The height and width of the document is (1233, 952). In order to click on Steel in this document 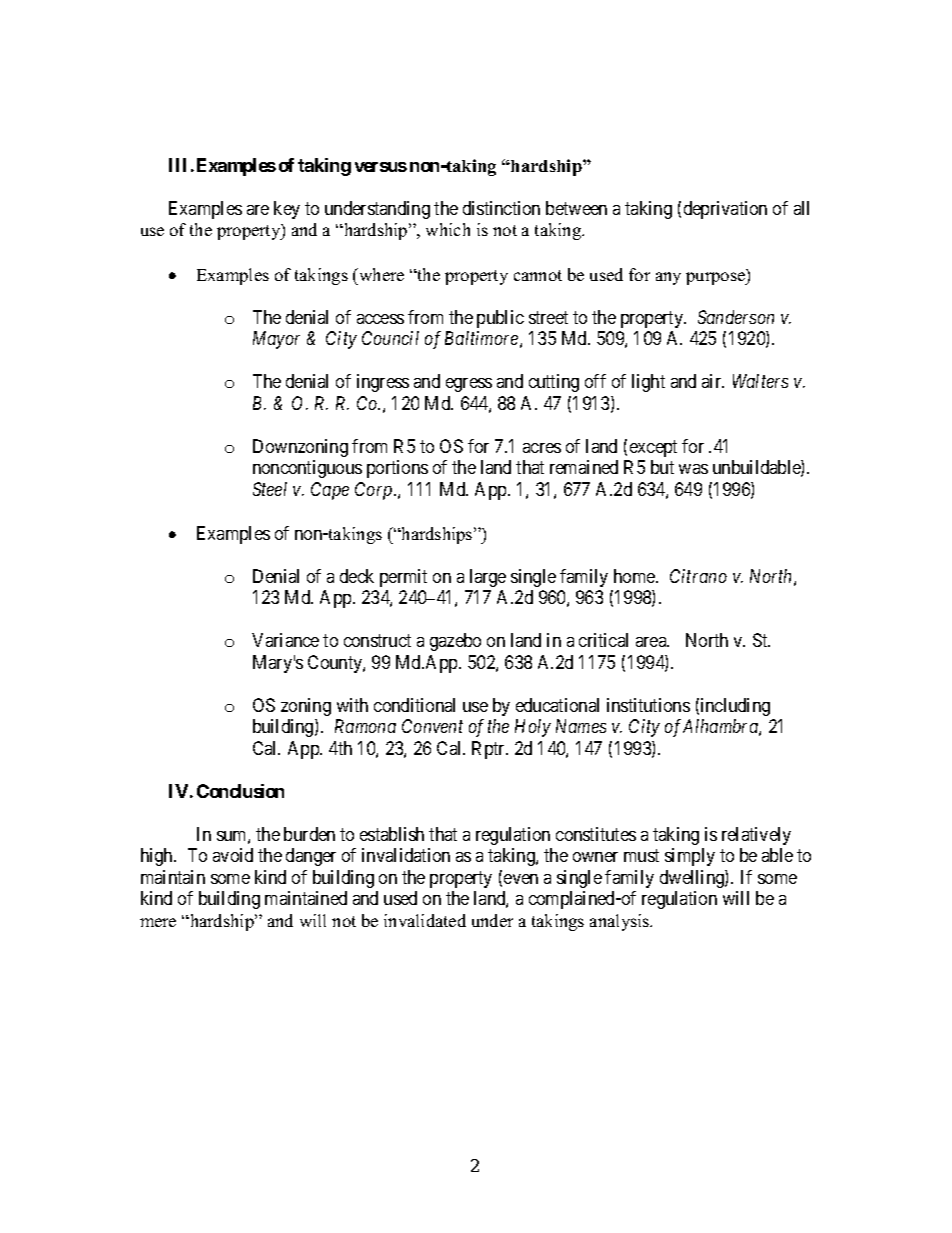, I will do `click(270, 489)`.
